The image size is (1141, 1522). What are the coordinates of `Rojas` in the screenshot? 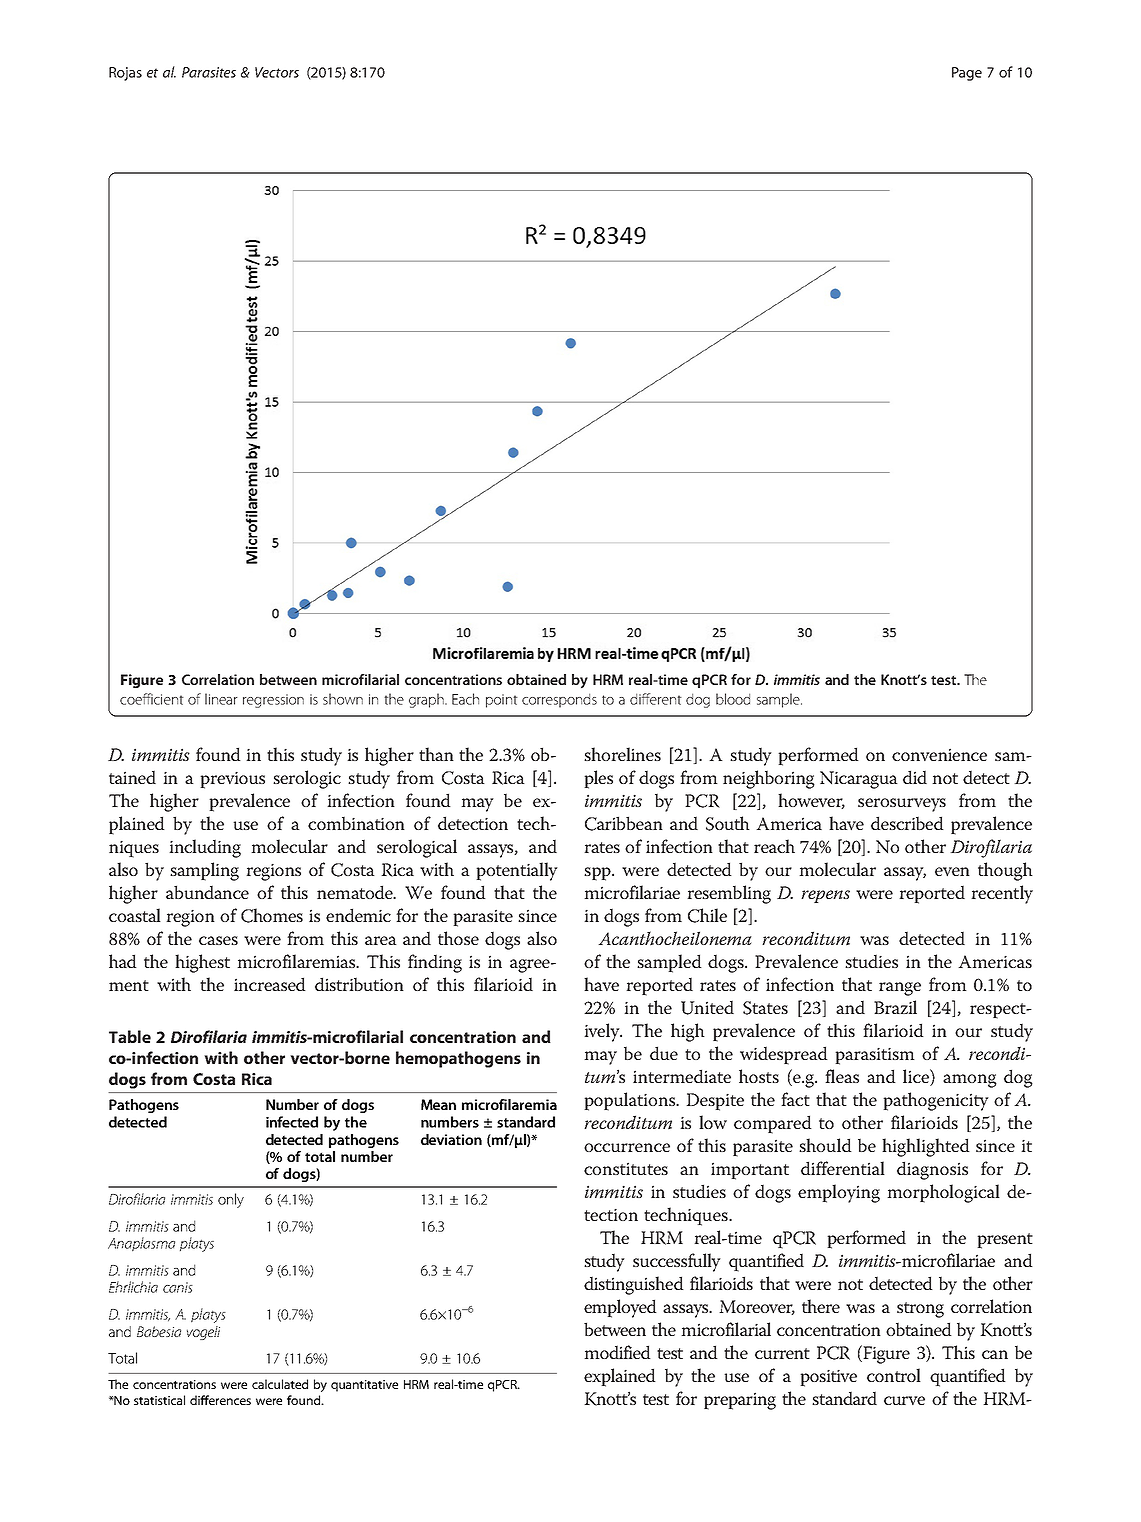 It's located at (125, 74).
